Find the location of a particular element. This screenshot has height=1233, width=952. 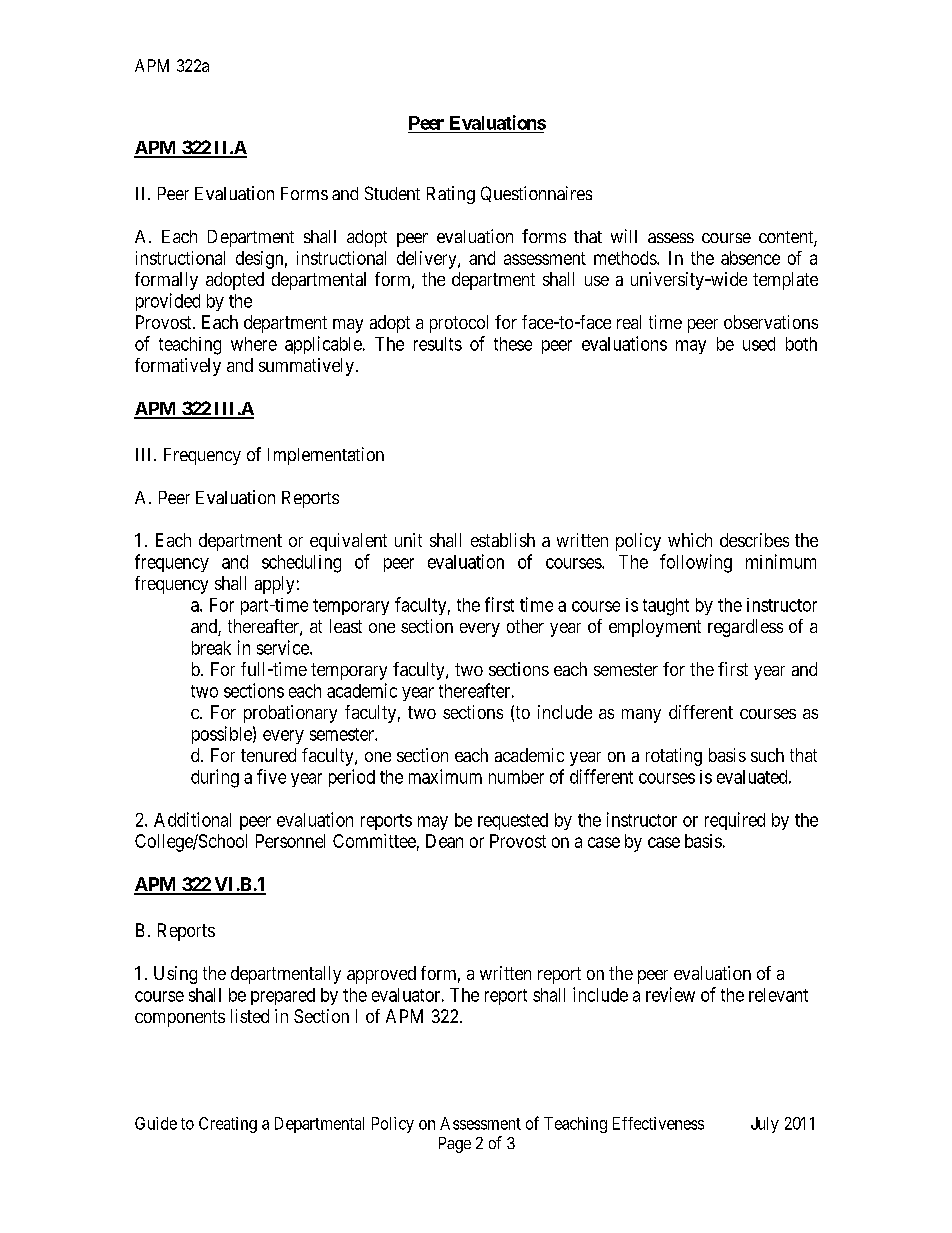

provided is located at coordinates (168, 302).
